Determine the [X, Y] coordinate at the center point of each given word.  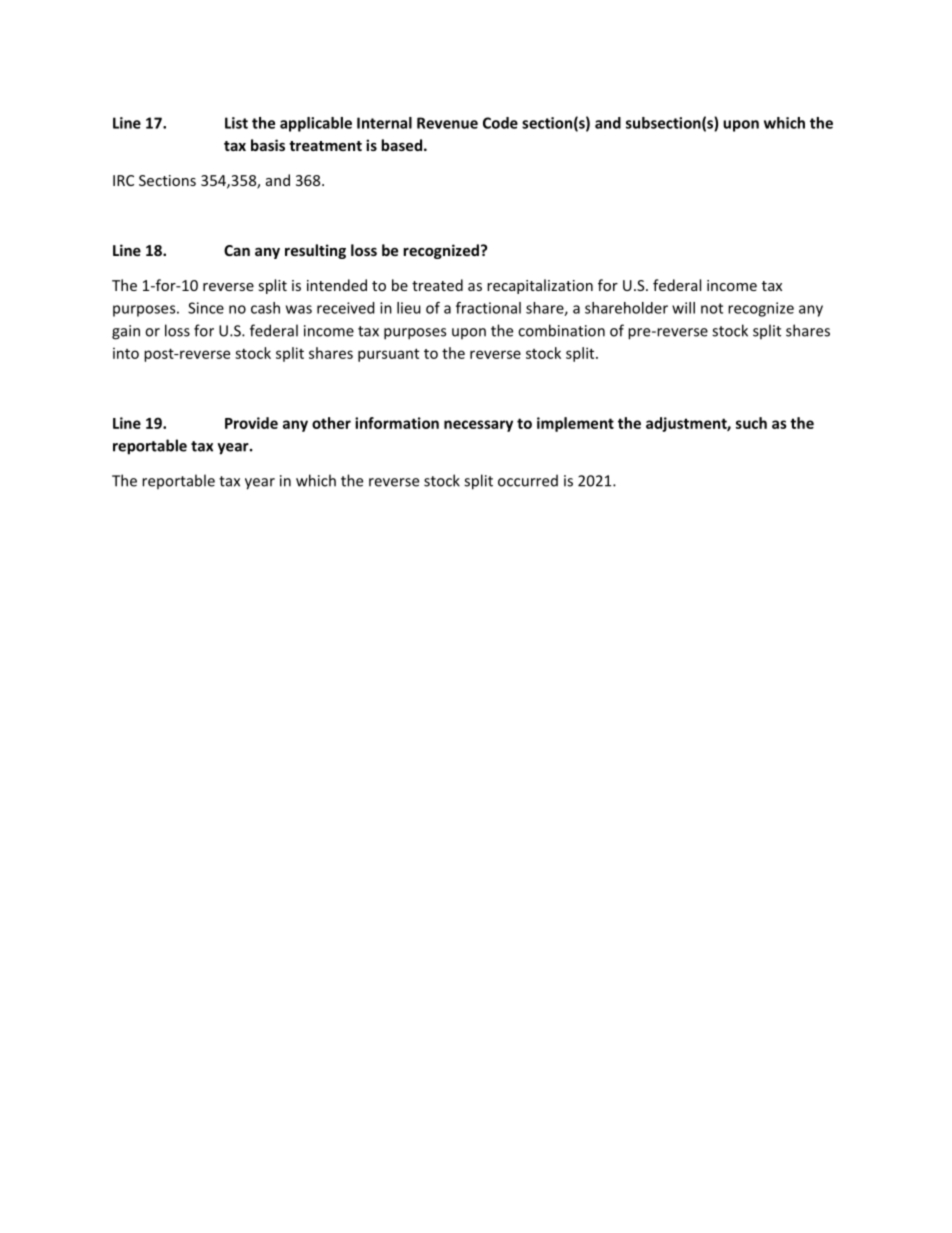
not [712, 308]
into [126, 353]
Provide [251, 423]
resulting [315, 251]
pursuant [388, 355]
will [683, 308]
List [236, 123]
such [751, 423]
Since [206, 308]
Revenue [447, 123]
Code [500, 123]
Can [237, 250]
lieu [409, 308]
